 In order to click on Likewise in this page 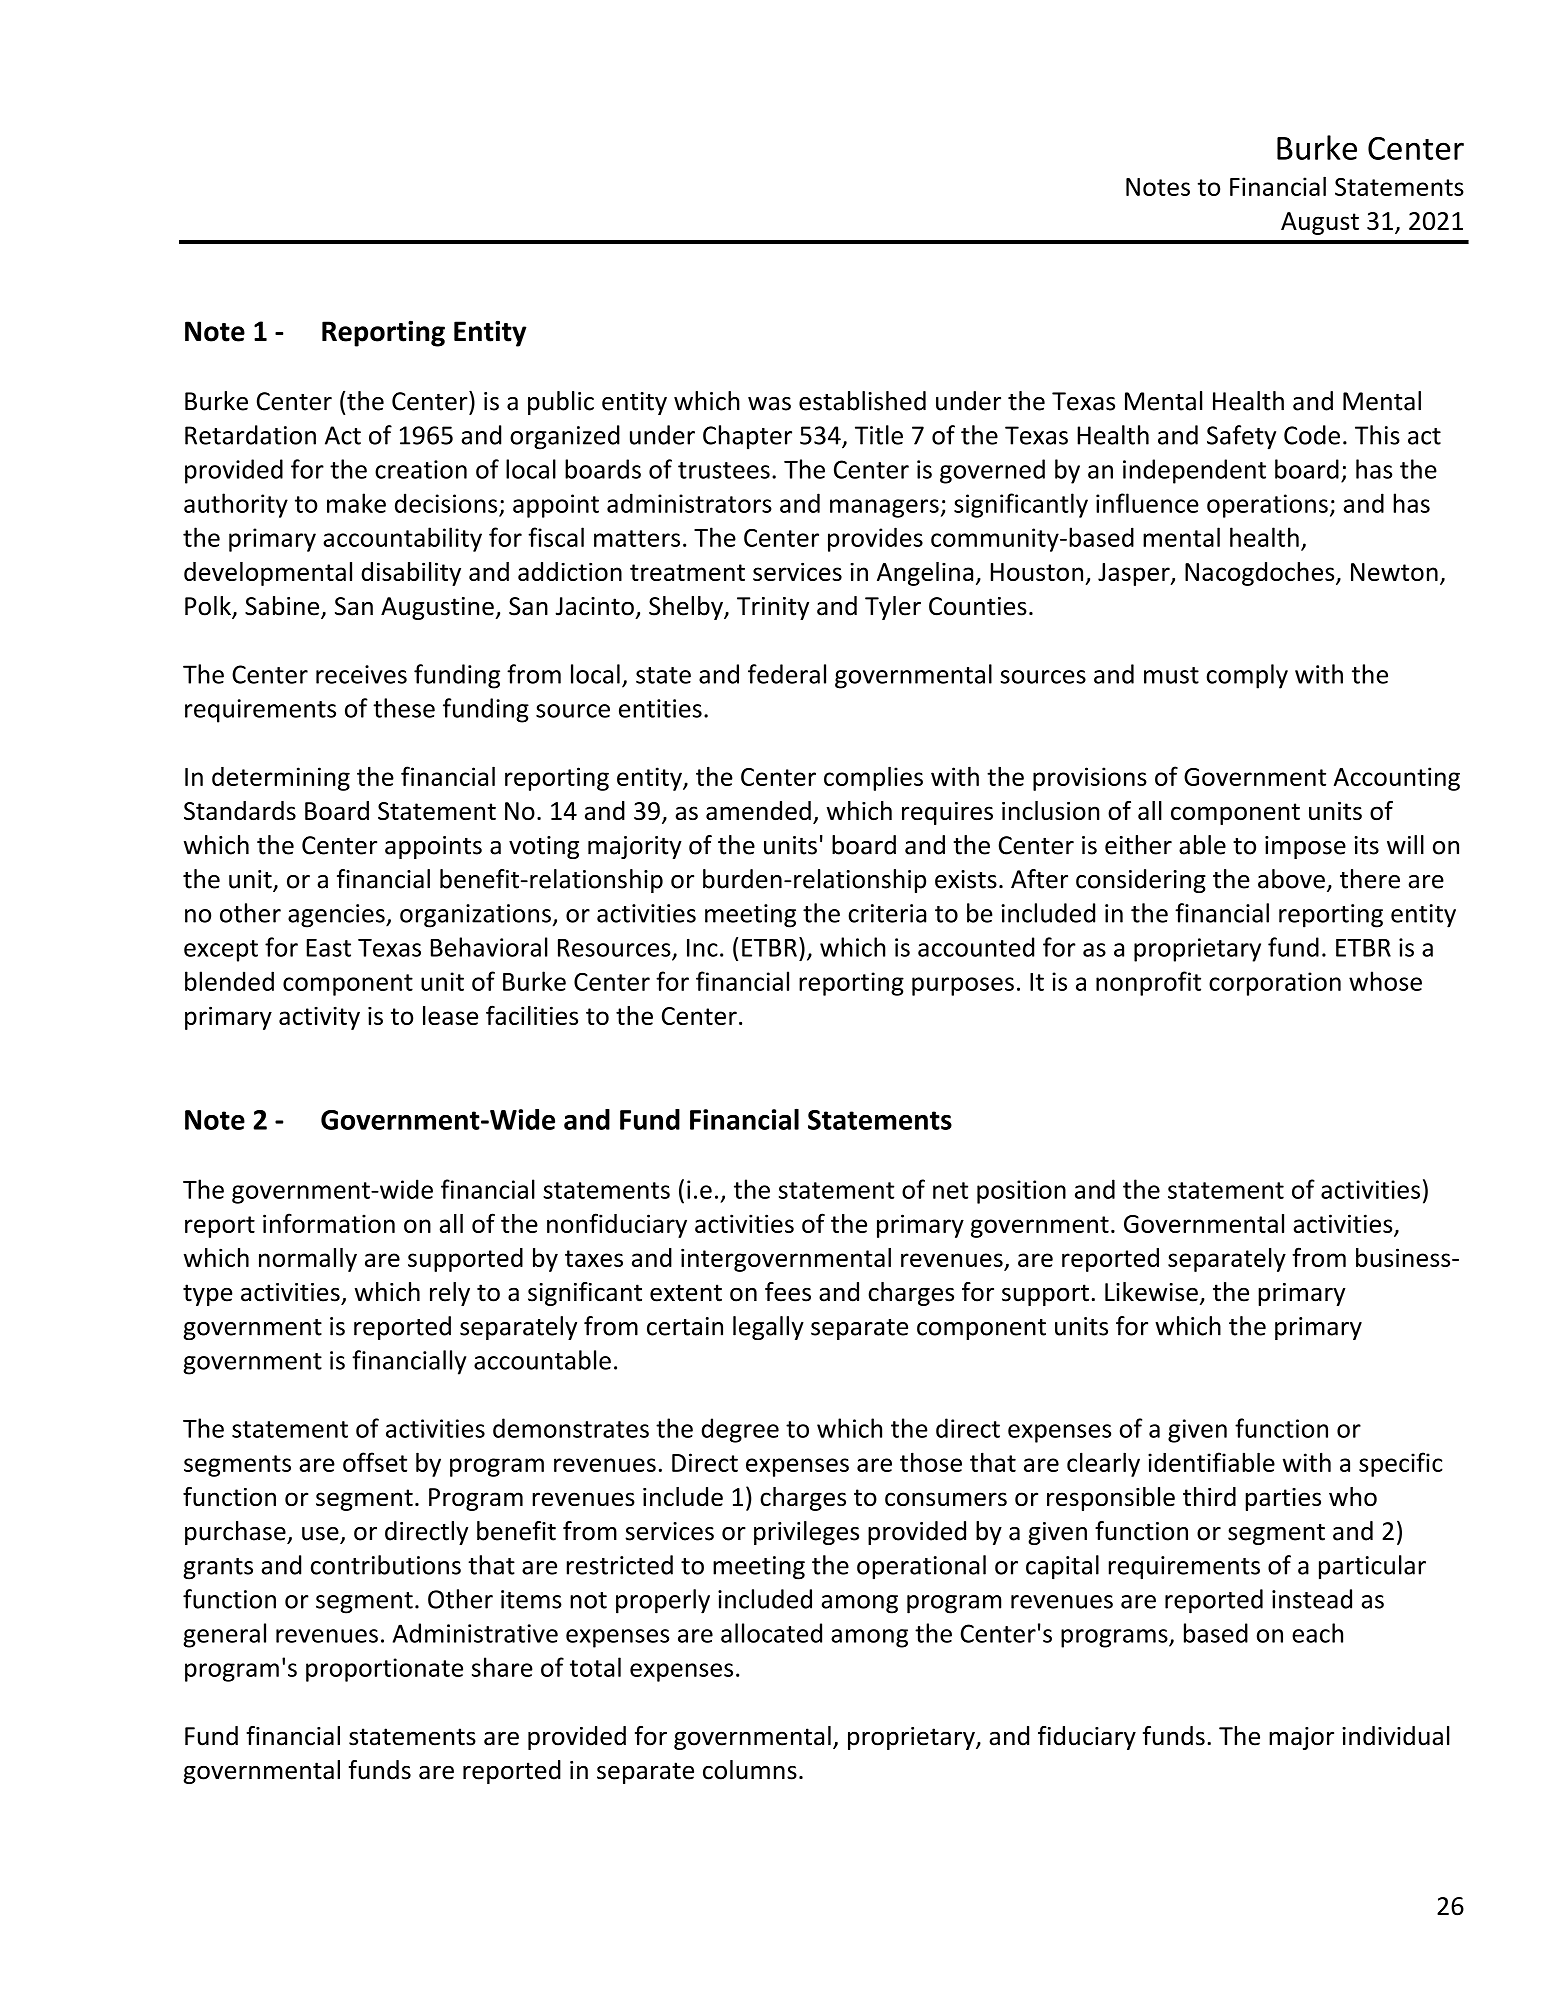, I will do `click(1151, 1292)`.
